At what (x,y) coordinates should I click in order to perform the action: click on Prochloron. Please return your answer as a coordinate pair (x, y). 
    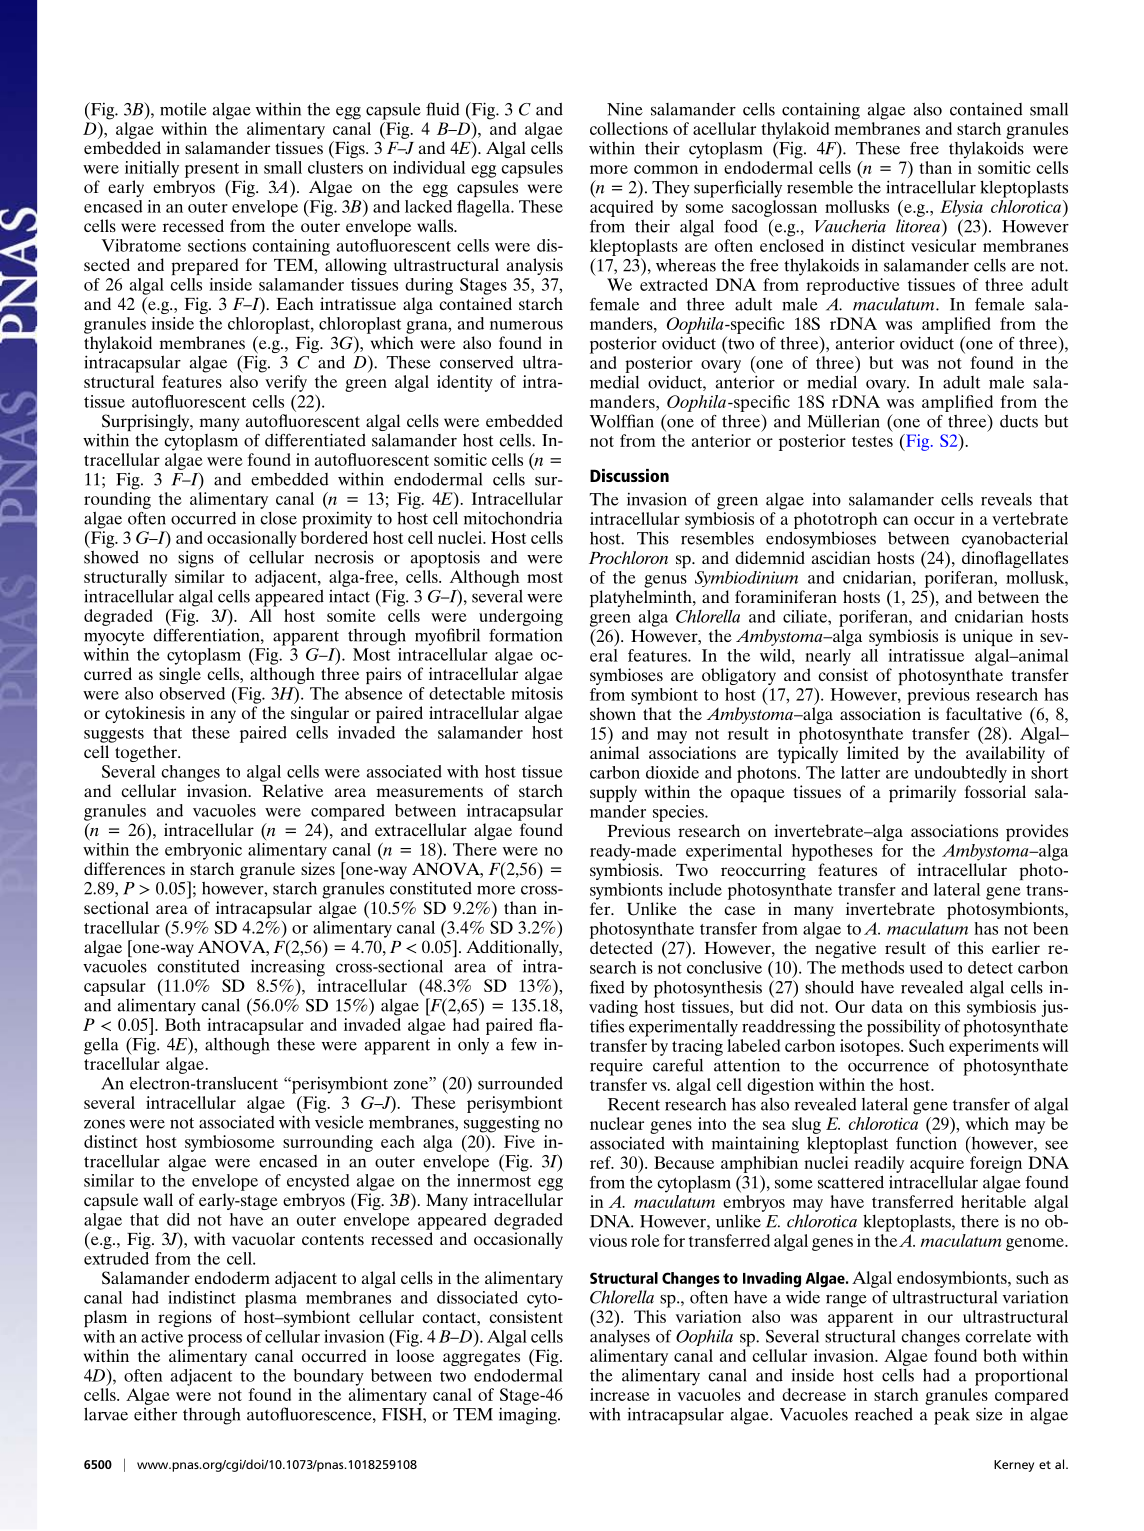
    Looking at the image, I should click on (628, 557).
